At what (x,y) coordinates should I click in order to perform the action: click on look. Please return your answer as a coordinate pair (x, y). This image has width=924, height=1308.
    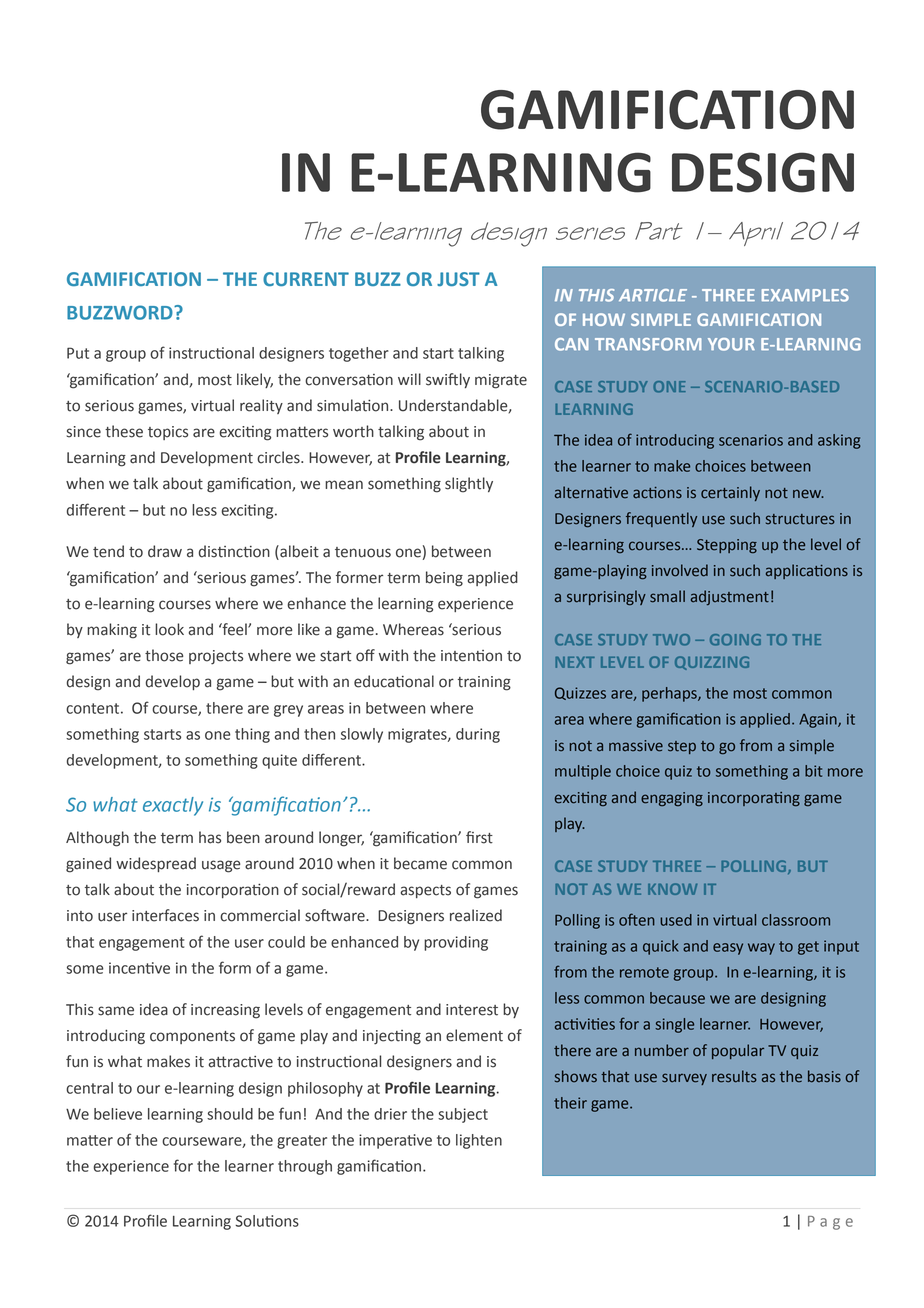
    Looking at the image, I should click on (169, 629).
